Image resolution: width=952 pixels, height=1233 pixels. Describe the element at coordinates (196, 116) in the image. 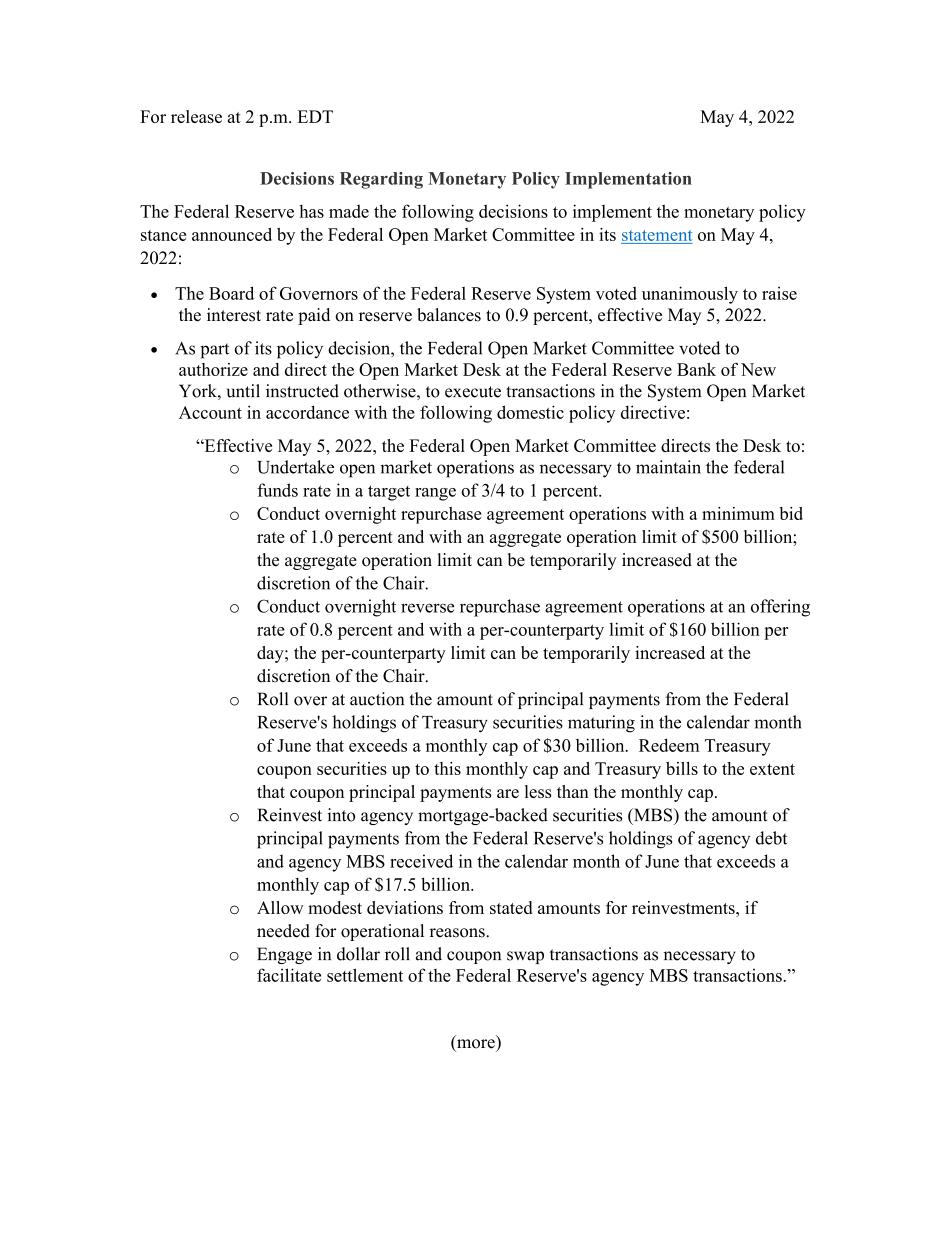

I see `release` at that location.
